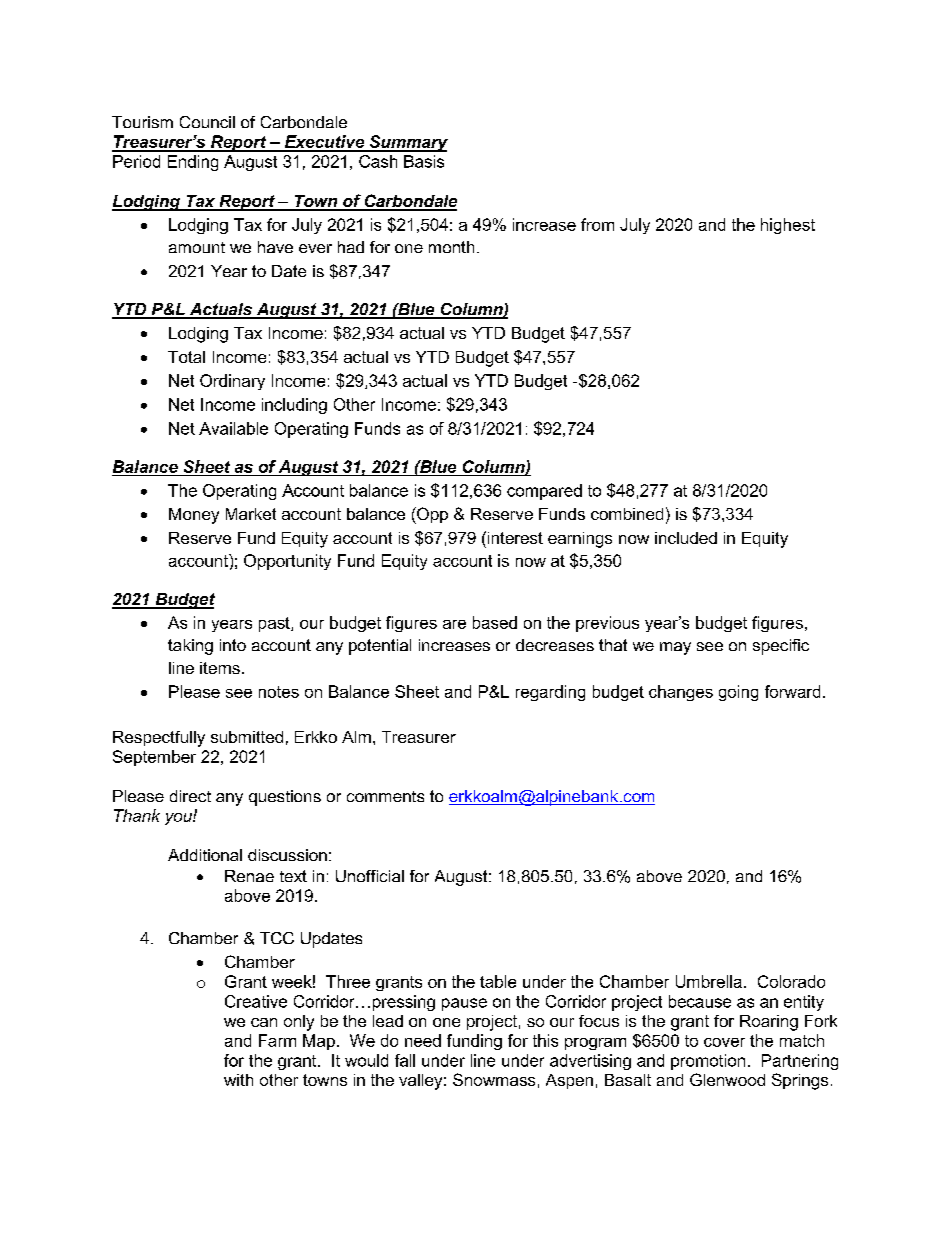 This screenshot has height=1233, width=952. What do you see at coordinates (451, 247) in the screenshot?
I see `month` at bounding box center [451, 247].
